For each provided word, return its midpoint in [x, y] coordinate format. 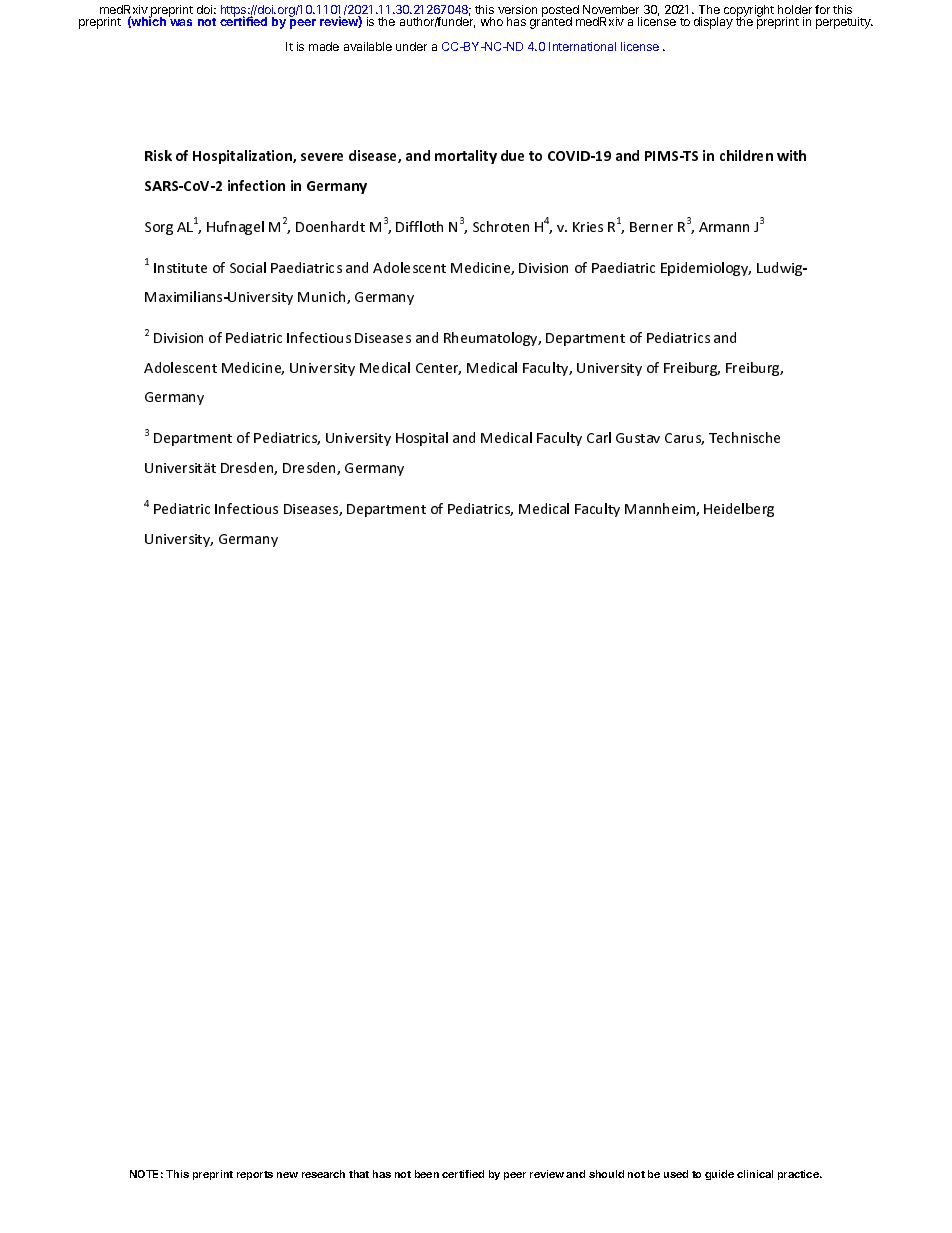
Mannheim [661, 509]
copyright [749, 12]
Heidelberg [739, 510]
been [427, 1174]
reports [255, 1175]
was [181, 22]
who [492, 21]
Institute [180, 268]
